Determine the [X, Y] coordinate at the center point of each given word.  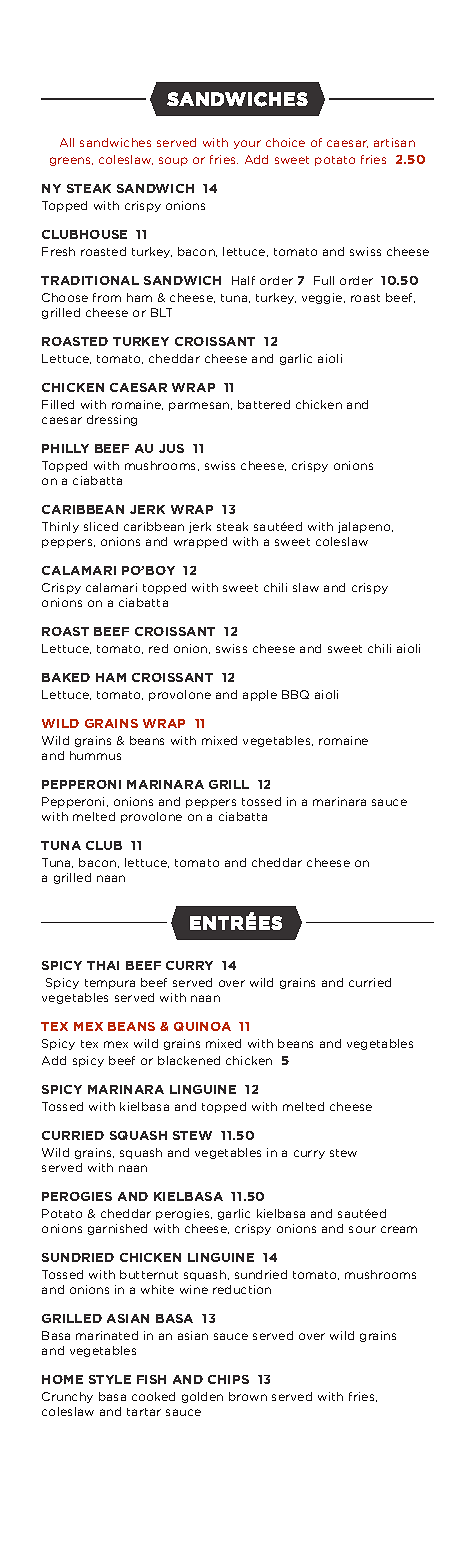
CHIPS [228, 1379]
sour [362, 1229]
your [247, 144]
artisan [394, 142]
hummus [95, 755]
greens [71, 161]
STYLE [110, 1379]
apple [260, 695]
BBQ [295, 694]
